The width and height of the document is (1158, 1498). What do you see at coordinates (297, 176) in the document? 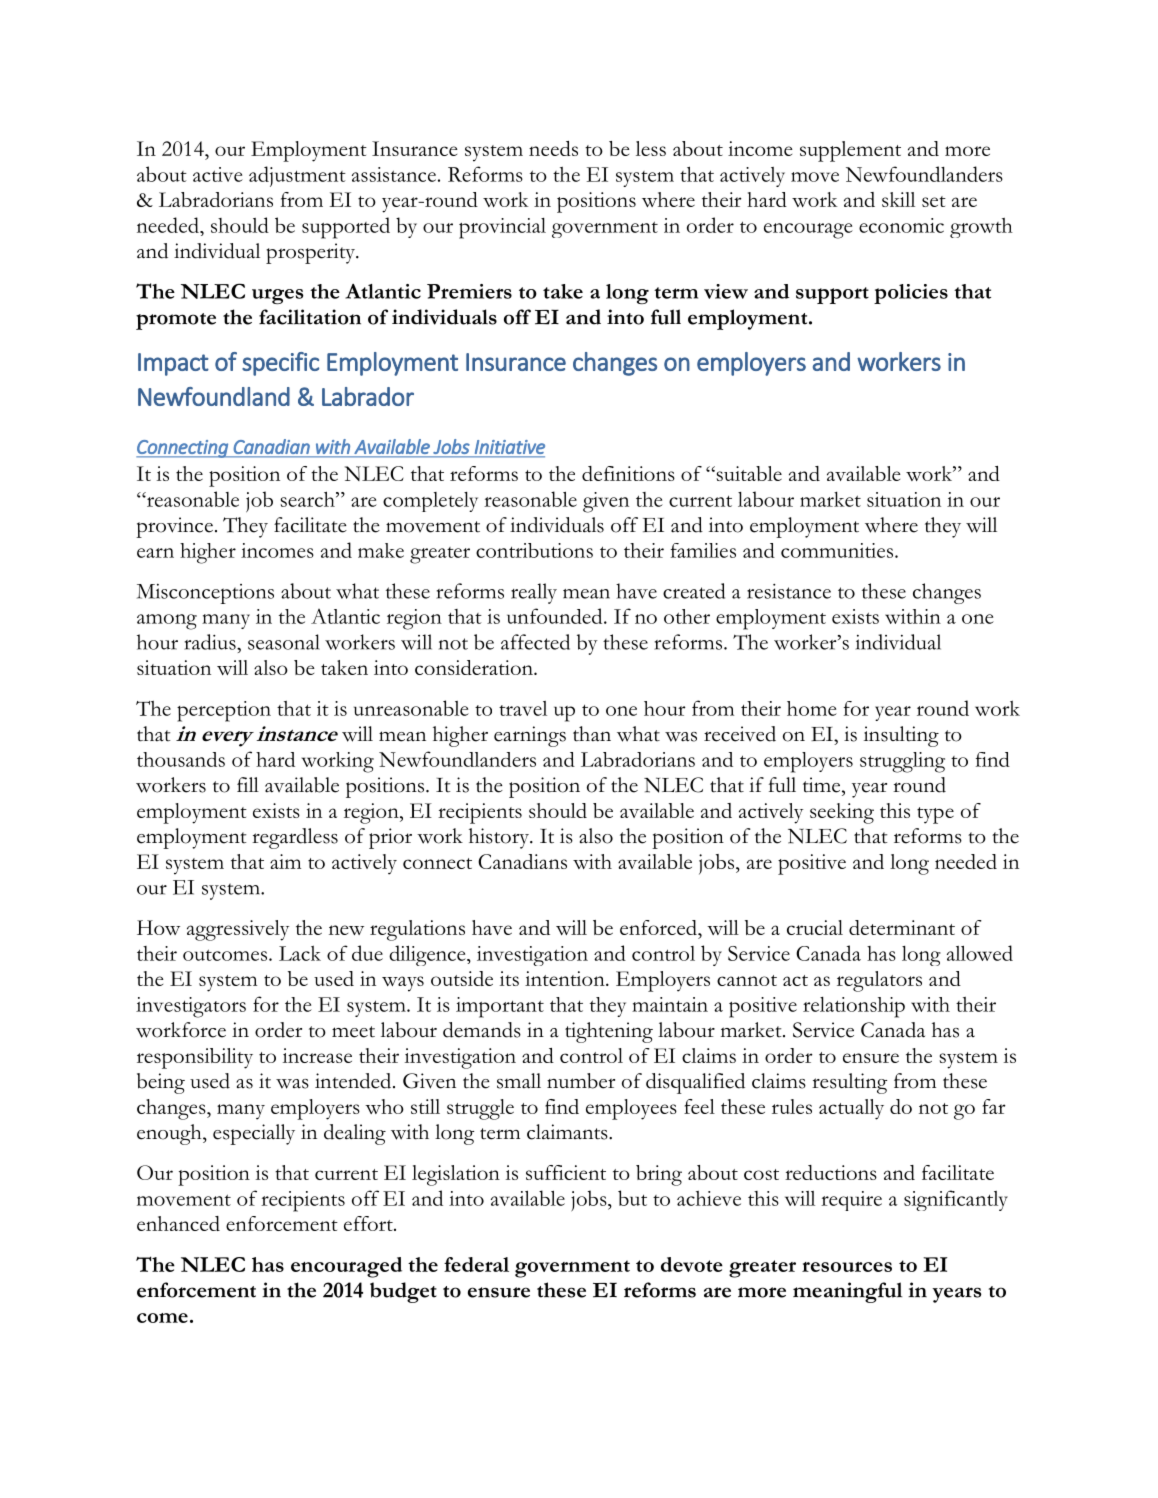
I see `adjustment` at bounding box center [297, 176].
